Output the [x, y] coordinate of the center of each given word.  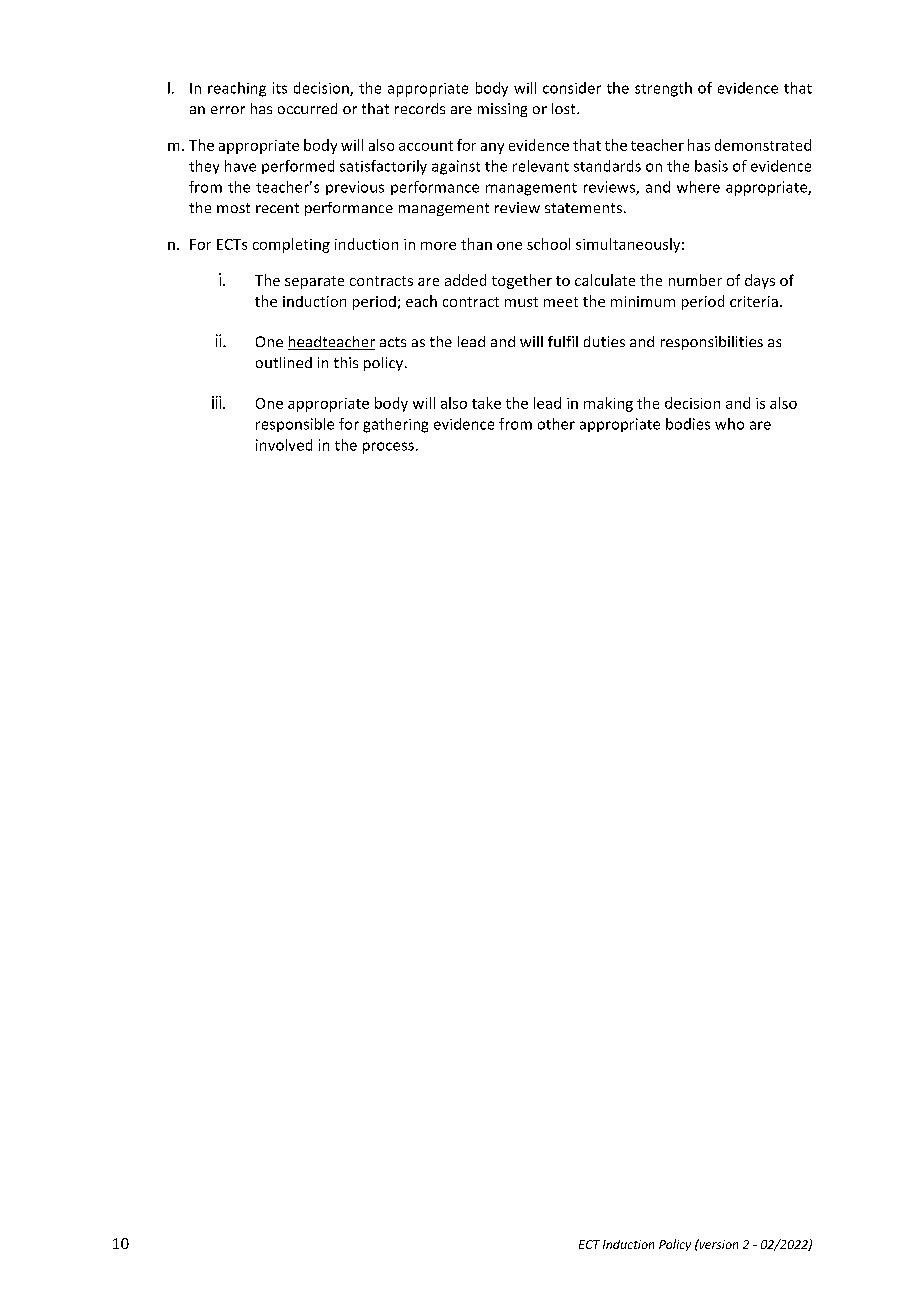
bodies [688, 424]
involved [284, 445]
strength [663, 89]
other [556, 424]
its [280, 88]
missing [502, 110]
